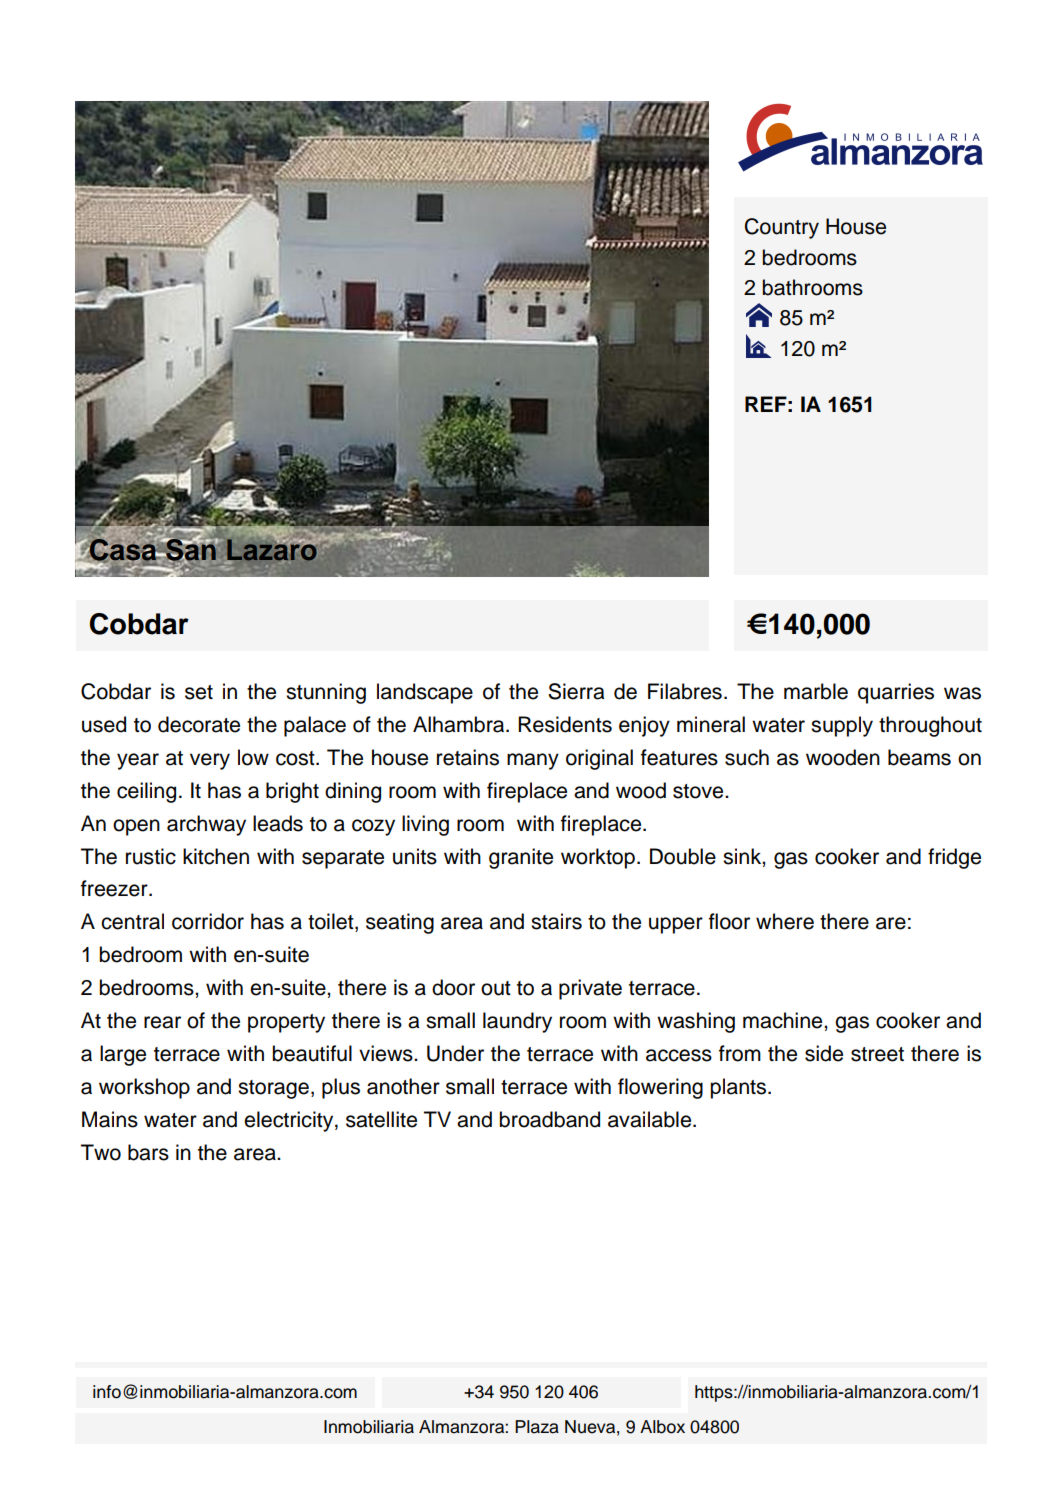 This document has height=1504, width=1063. What do you see at coordinates (842, 726) in the document?
I see `supply` at bounding box center [842, 726].
